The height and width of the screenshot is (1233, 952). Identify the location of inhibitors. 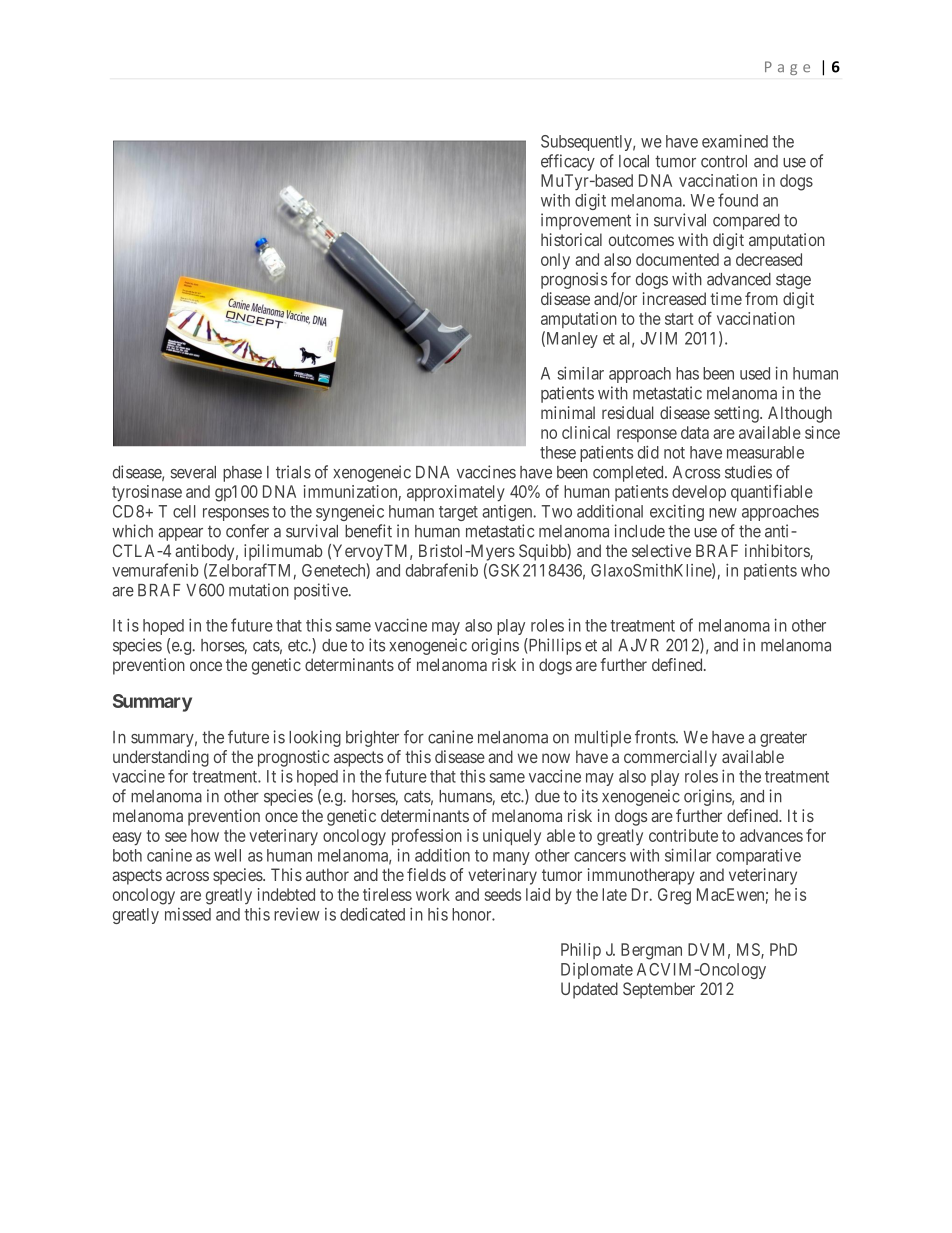
(778, 552).
